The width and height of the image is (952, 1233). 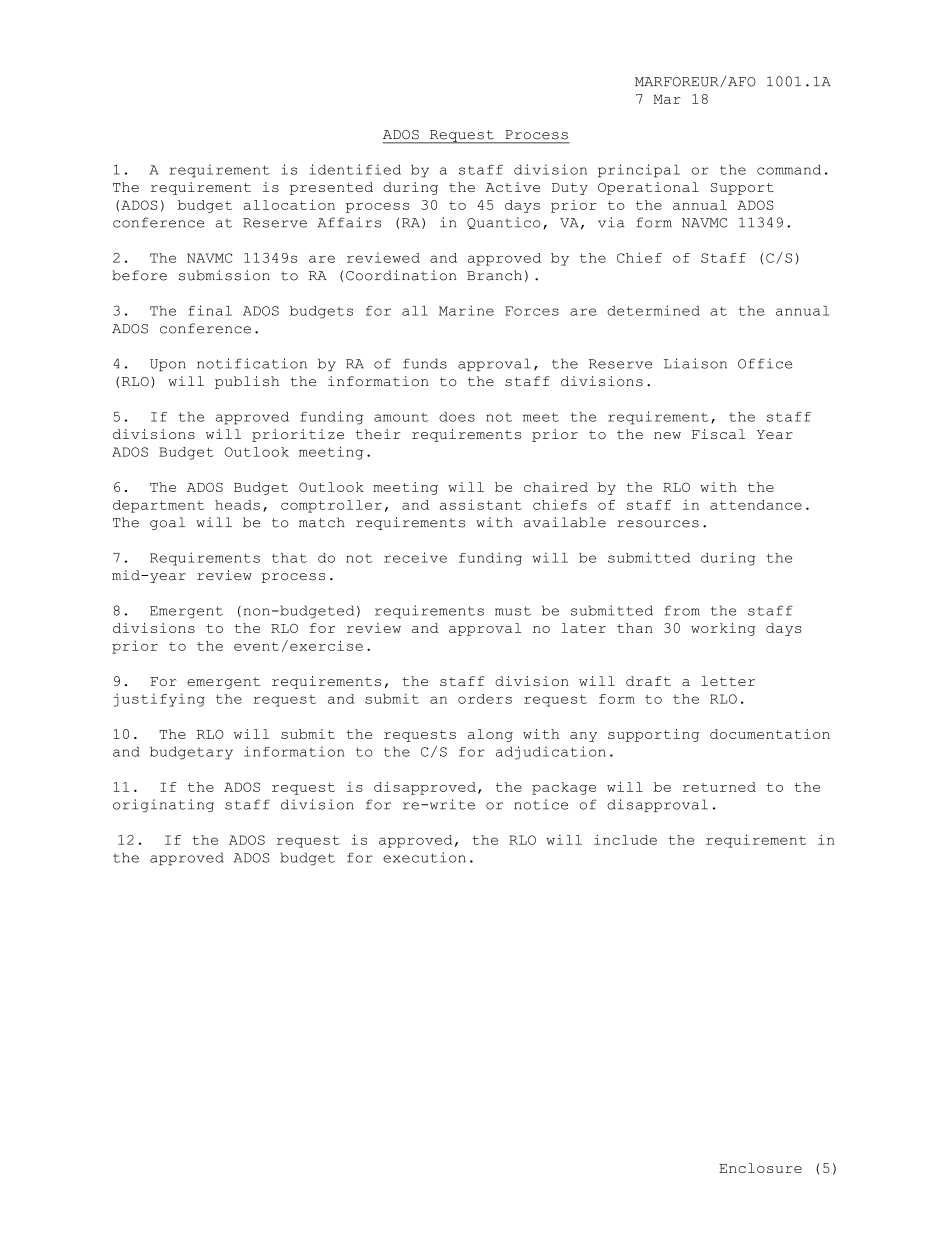 I want to click on assistant, so click(x=481, y=504).
